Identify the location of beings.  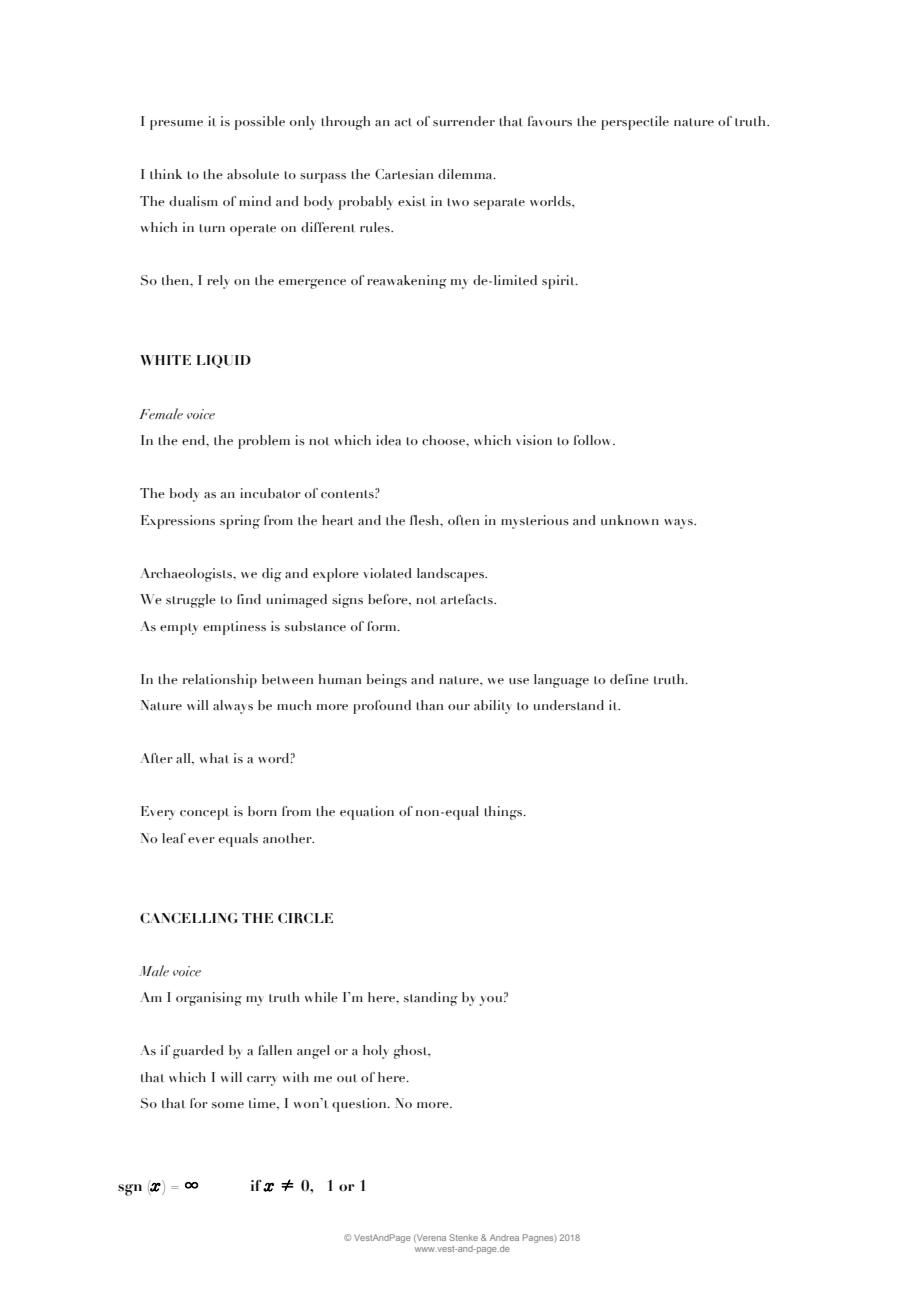
(387, 681).
